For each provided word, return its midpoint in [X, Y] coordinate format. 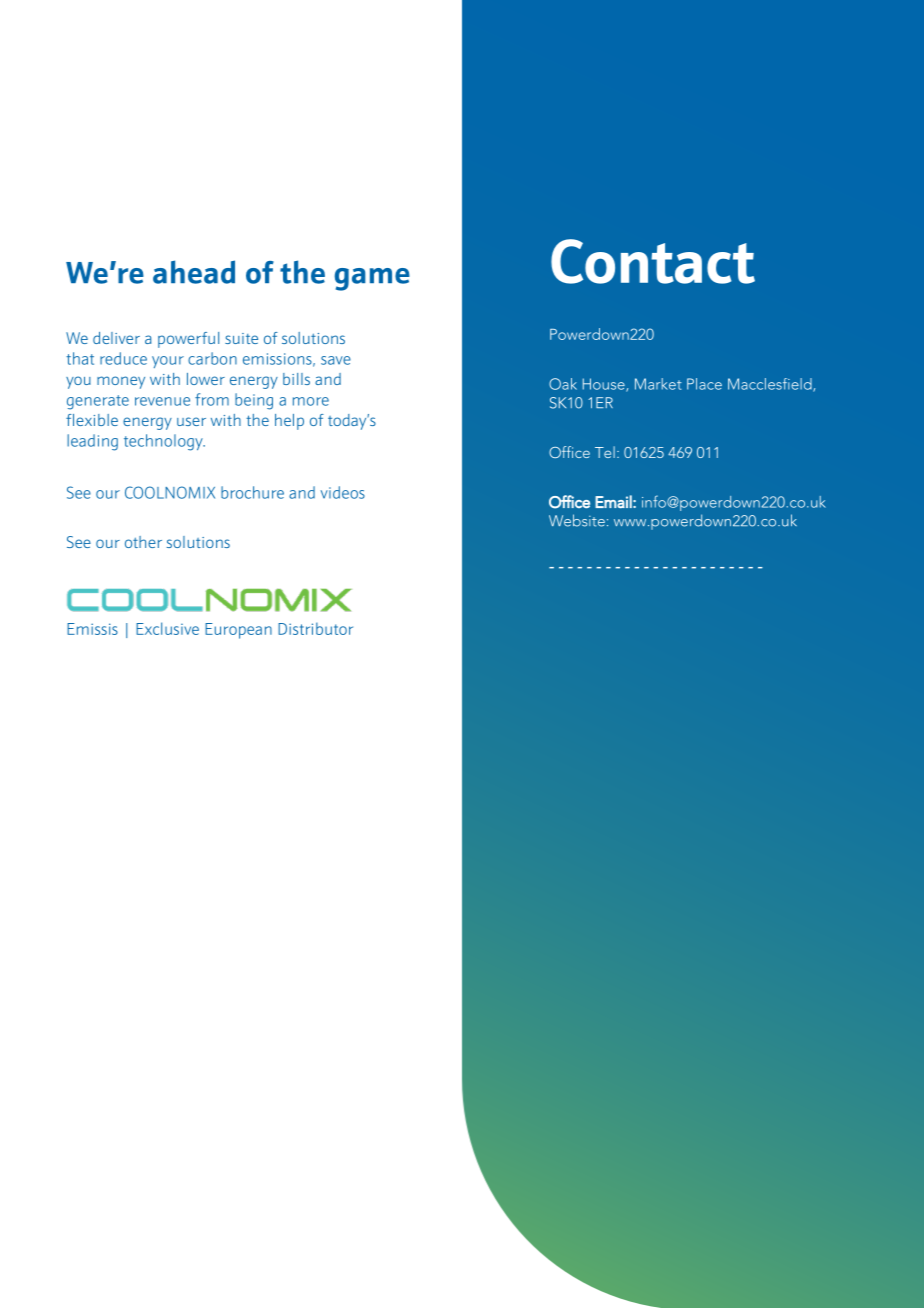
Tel [605, 452]
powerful [188, 340]
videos [343, 492]
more [311, 401]
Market [658, 384]
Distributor [315, 628]
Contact [653, 261]
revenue [162, 401]
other [143, 542]
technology [164, 442]
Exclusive [167, 628]
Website [577, 520]
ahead [194, 272]
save [336, 360]
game [372, 279]
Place [704, 384]
